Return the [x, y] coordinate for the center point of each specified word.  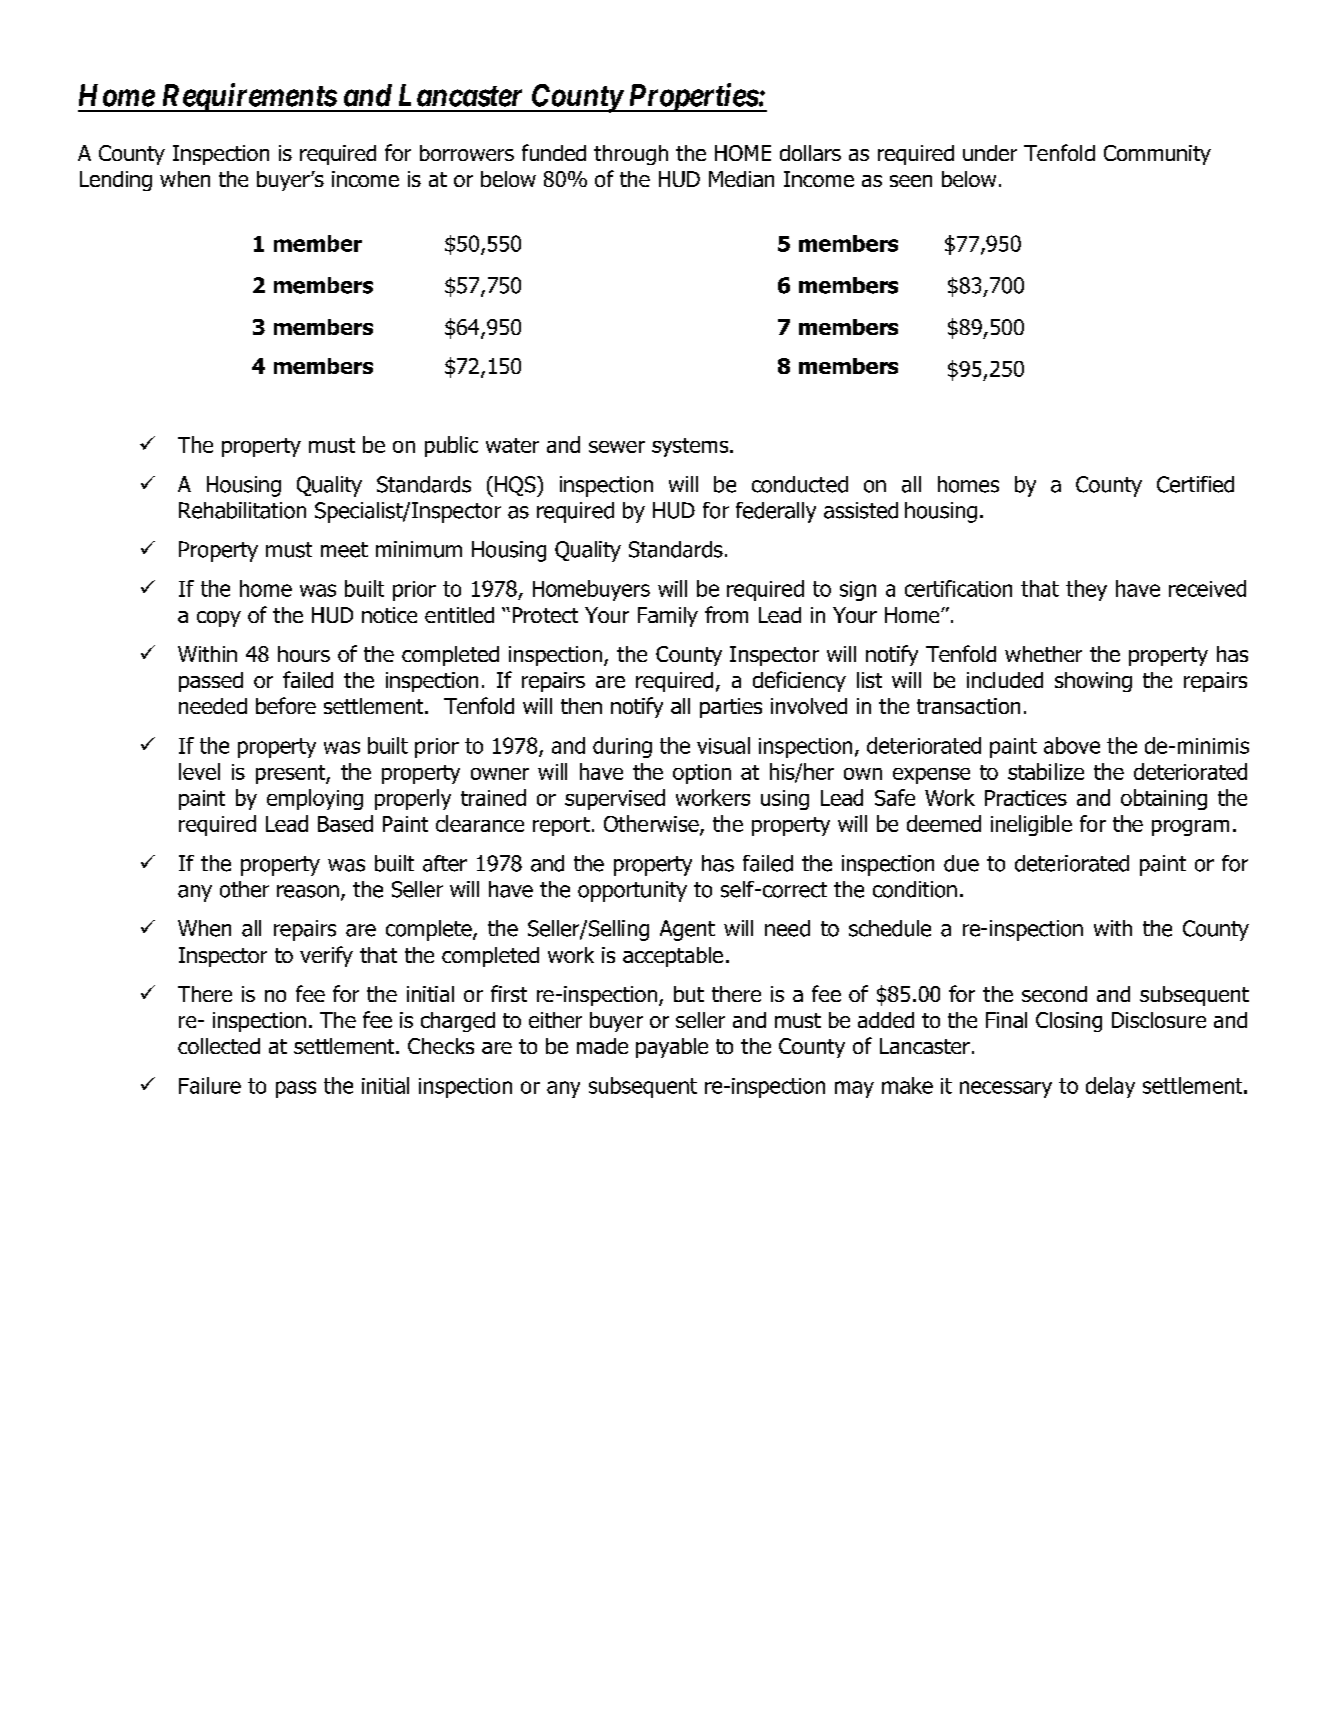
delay [1110, 1087]
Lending [116, 181]
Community [1157, 155]
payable [672, 1048]
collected [219, 1046]
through [631, 155]
